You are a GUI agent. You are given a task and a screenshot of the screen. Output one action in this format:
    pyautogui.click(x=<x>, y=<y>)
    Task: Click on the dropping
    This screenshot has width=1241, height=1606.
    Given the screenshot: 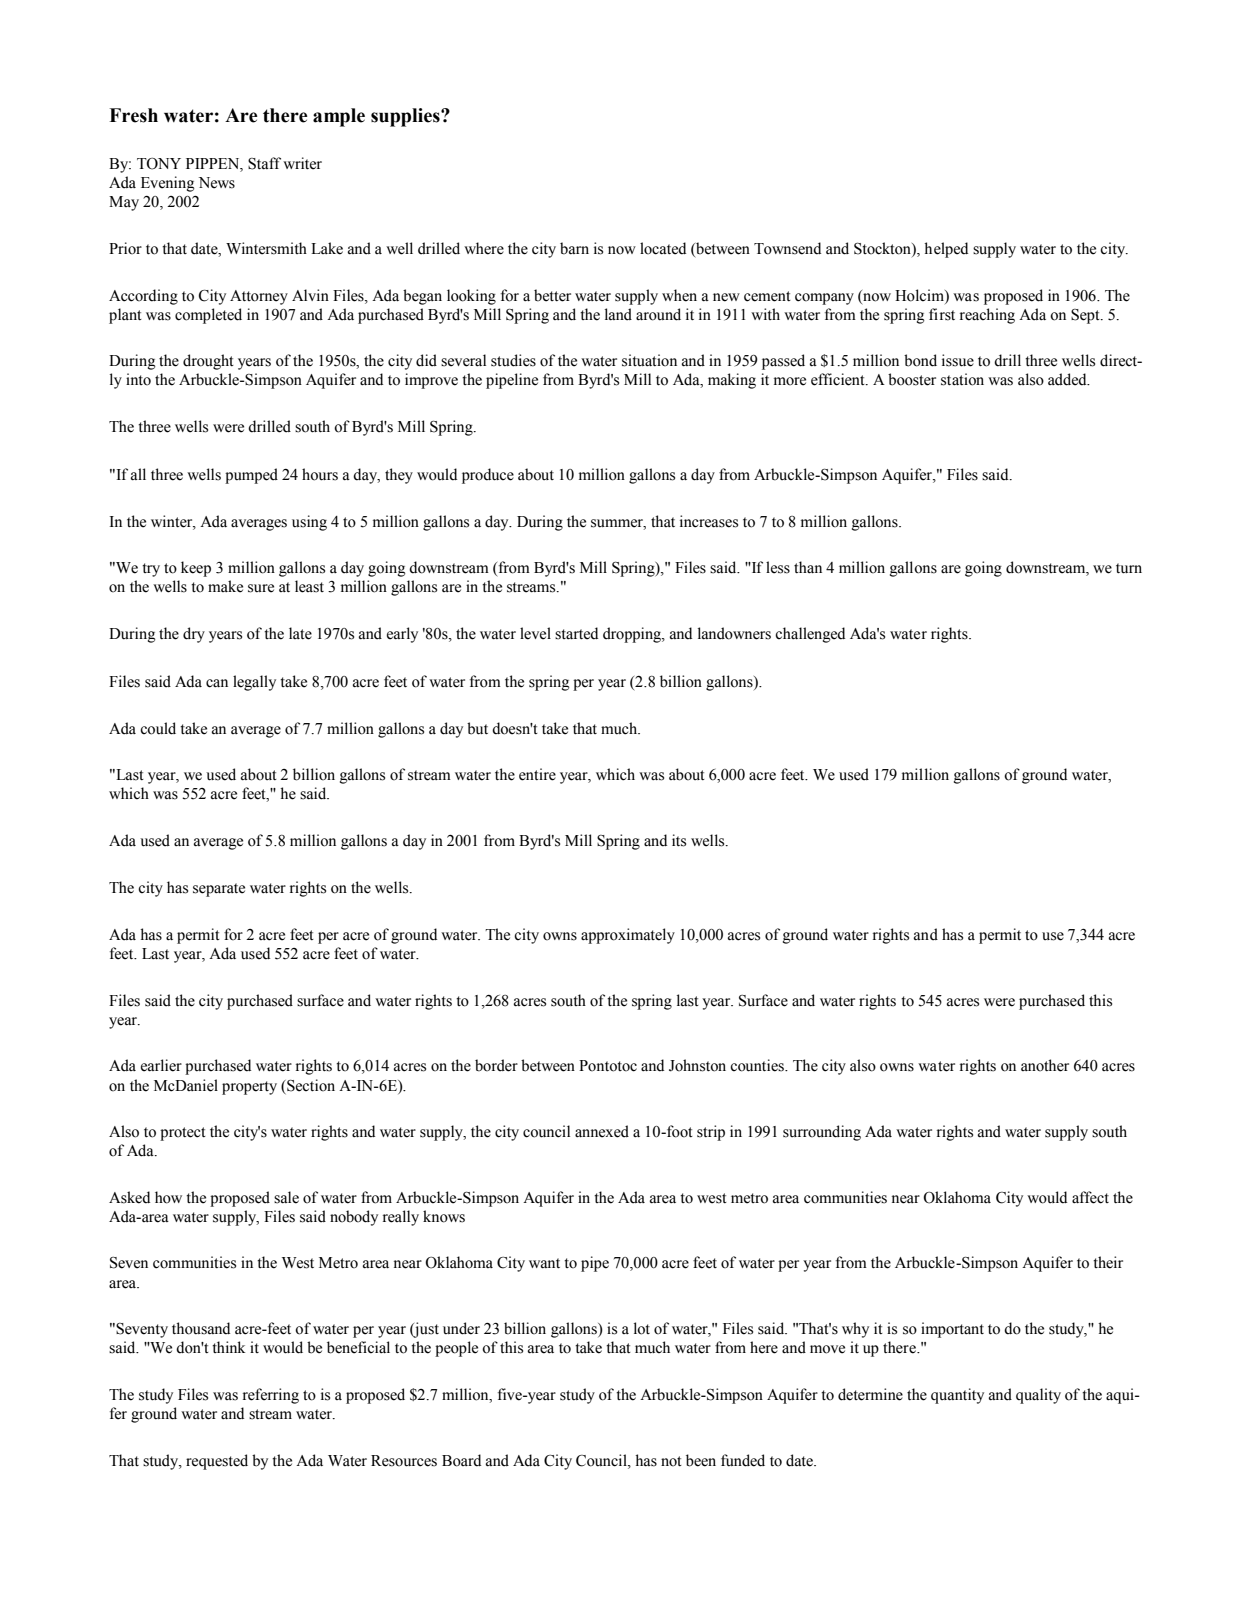 What is the action you would take?
    pyautogui.click(x=633, y=635)
